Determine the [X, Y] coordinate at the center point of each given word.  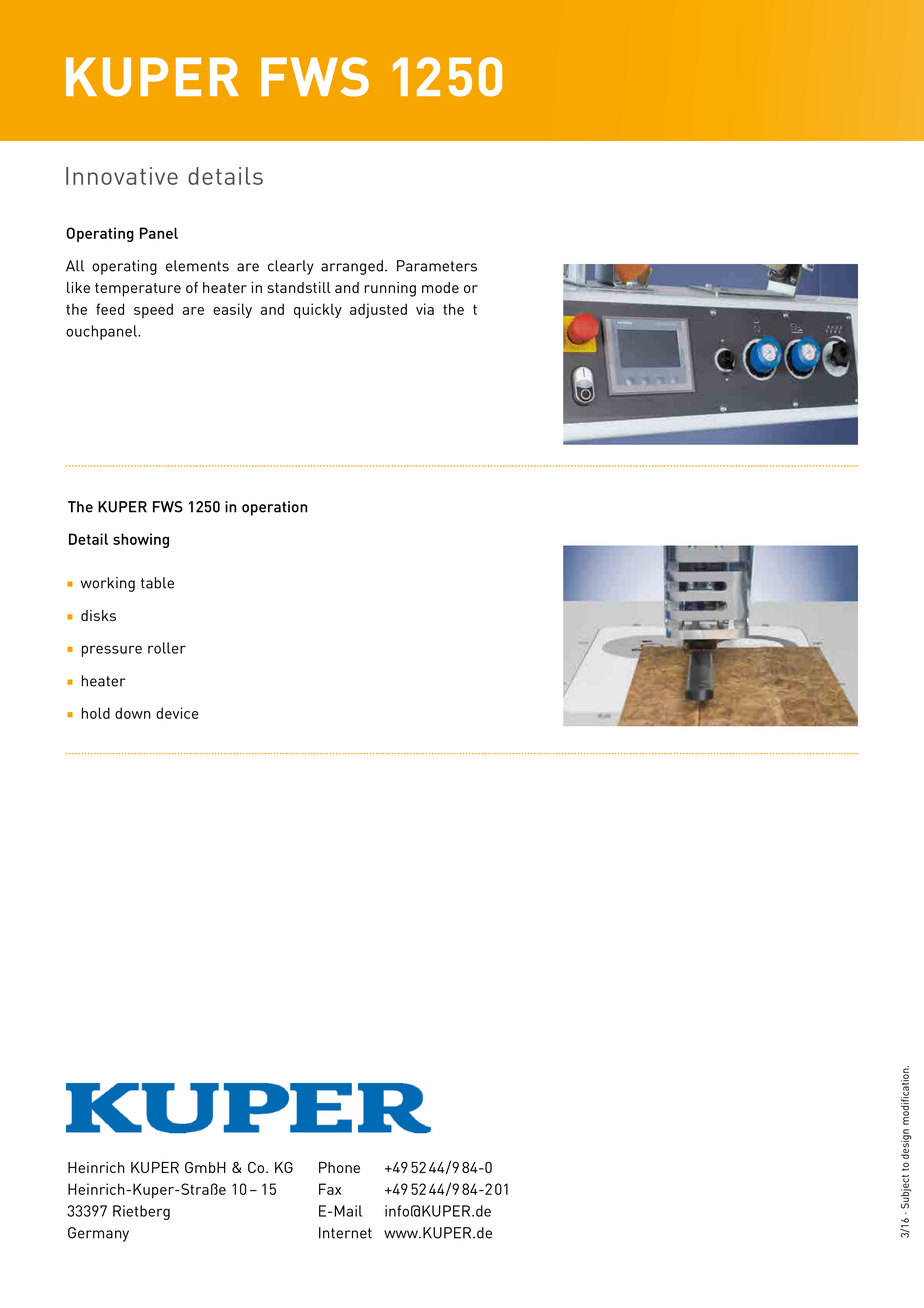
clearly [291, 267]
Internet [345, 1233]
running [390, 289]
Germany [98, 1234]
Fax [330, 1189]
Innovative [122, 176]
